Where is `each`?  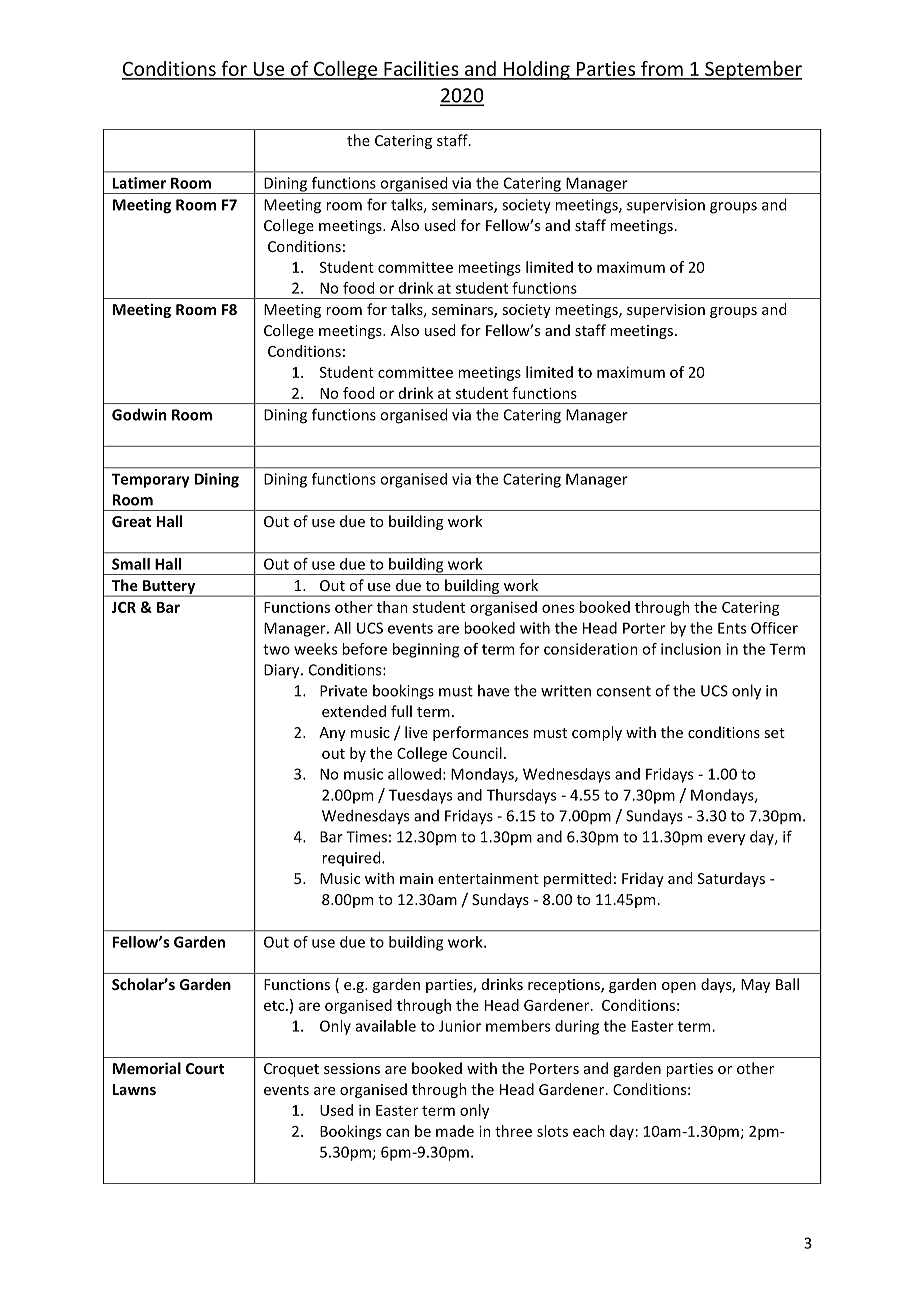 each is located at coordinates (589, 1131).
